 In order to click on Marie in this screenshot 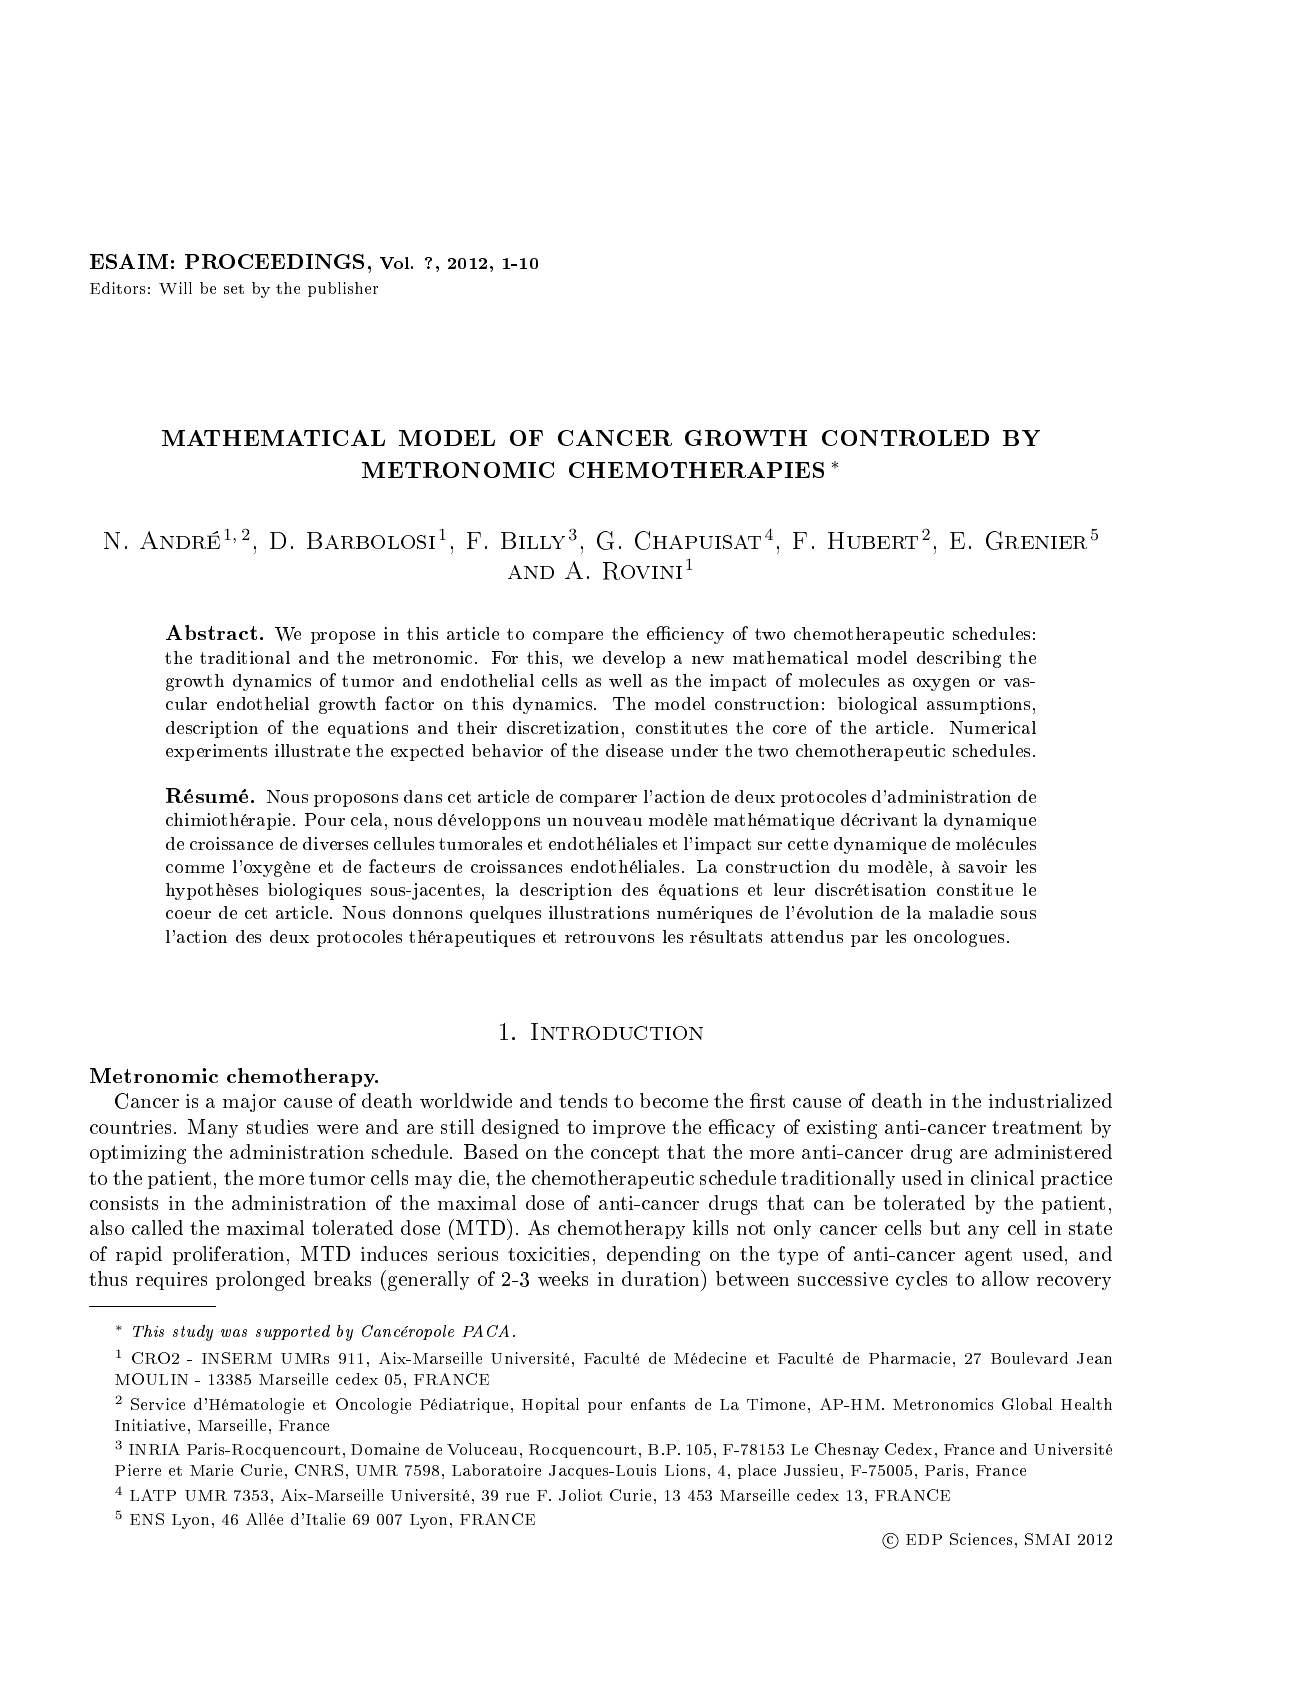, I will do `click(211, 1470)`.
